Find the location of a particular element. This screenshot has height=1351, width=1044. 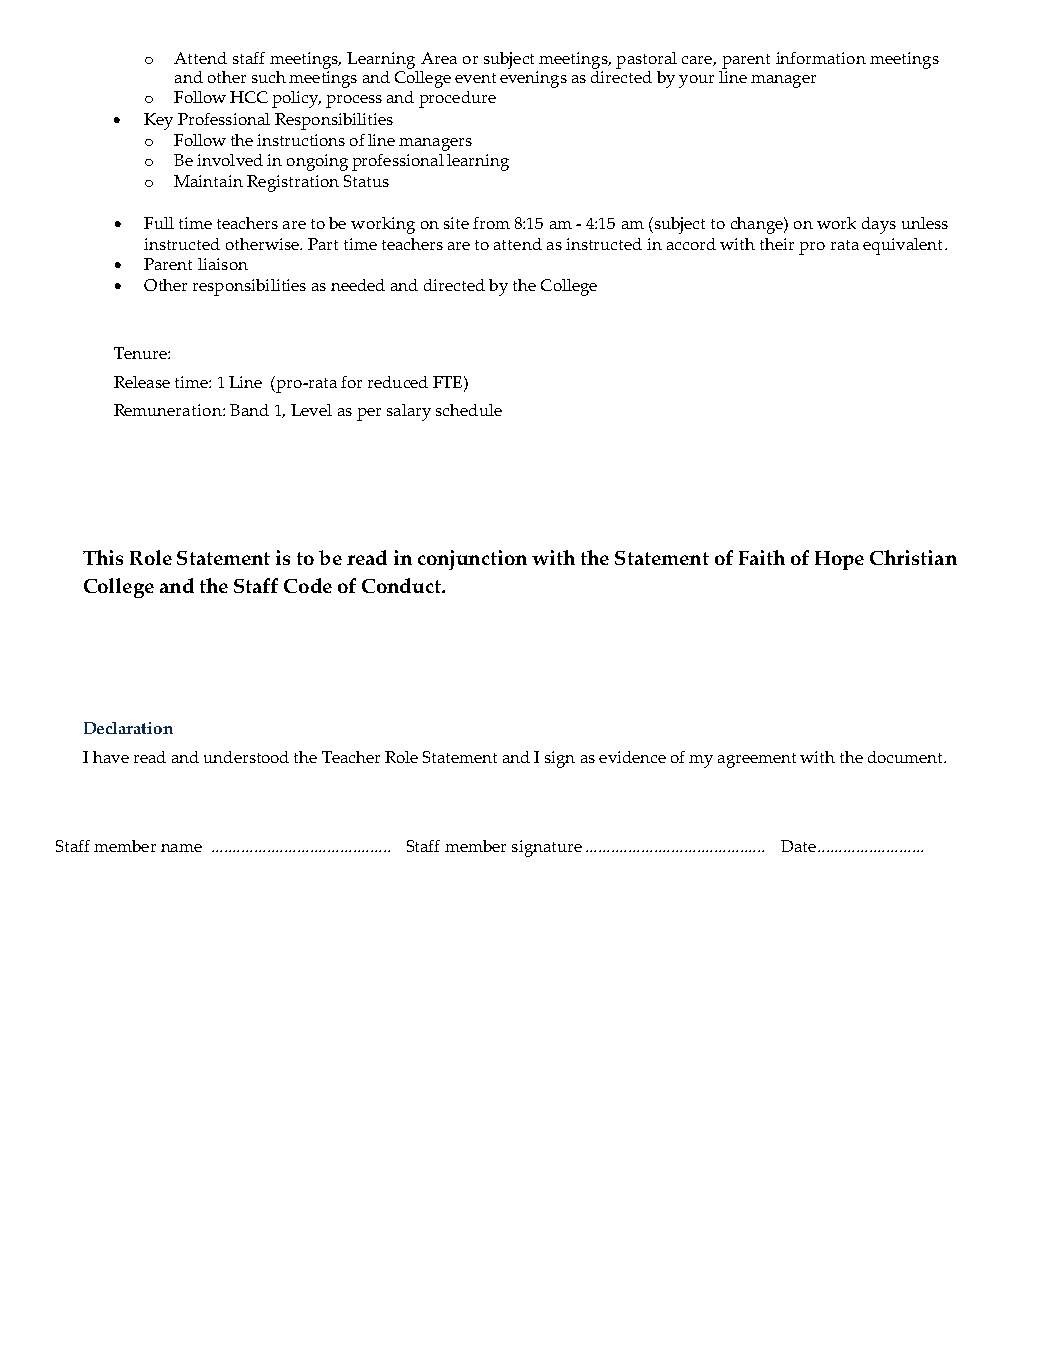

name is located at coordinates (181, 848).
